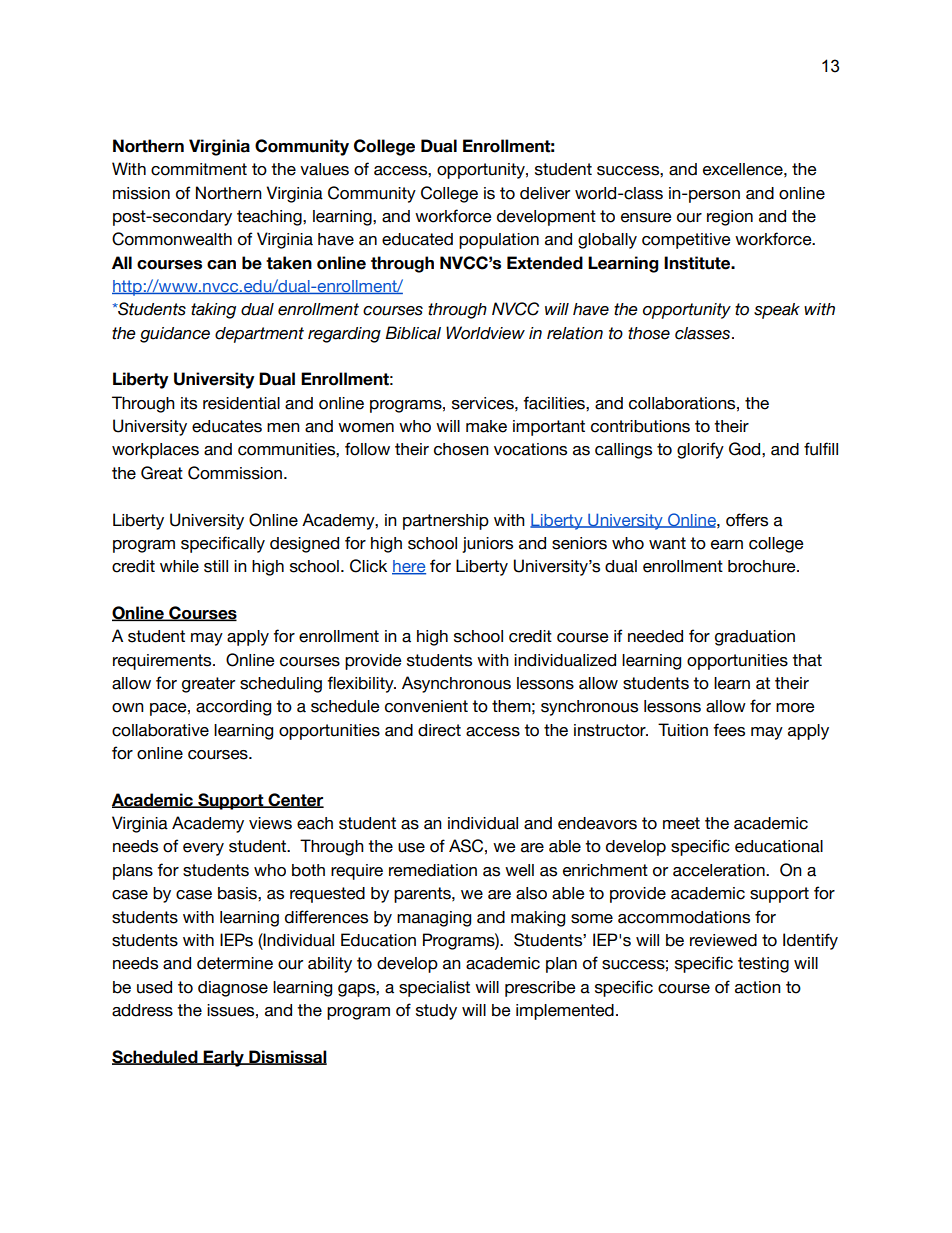 The width and height of the page is (952, 1233). Describe the element at coordinates (409, 567) in the page. I see `here` at that location.
